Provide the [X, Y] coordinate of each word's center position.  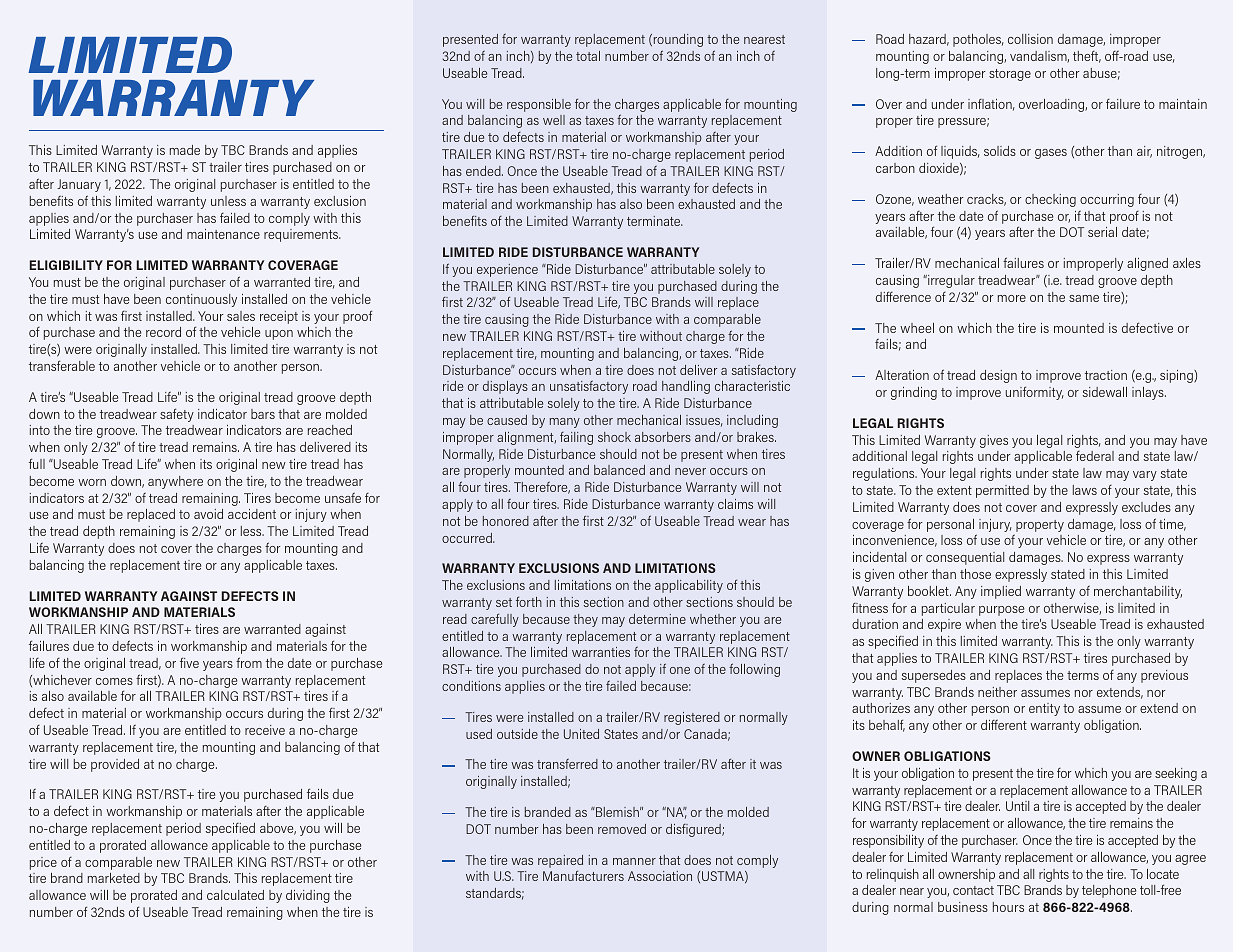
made [185, 150]
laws [1085, 490]
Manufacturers [583, 875]
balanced [619, 470]
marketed [114, 878]
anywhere [175, 482]
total [588, 56]
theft [1087, 57]
